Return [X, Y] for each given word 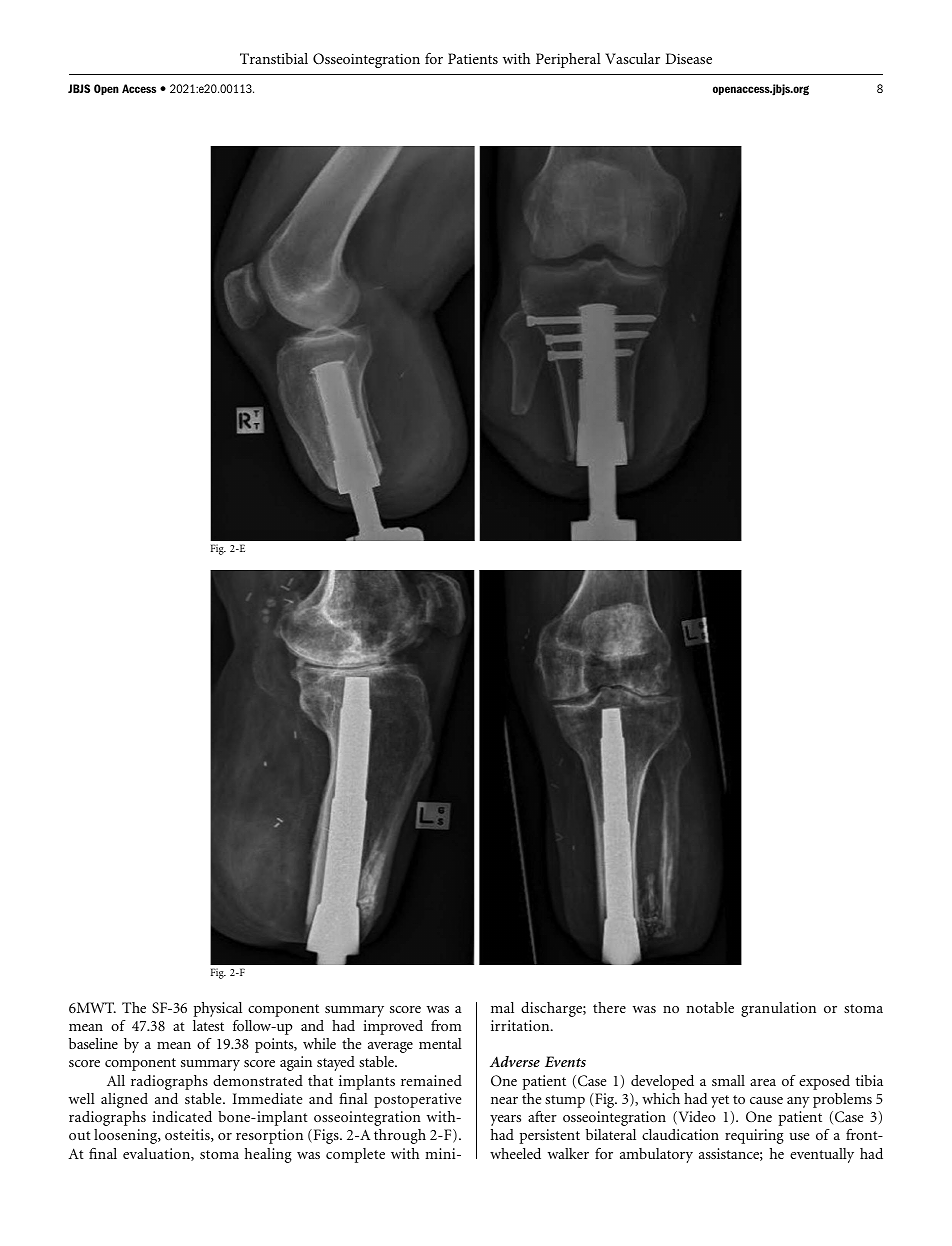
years [505, 1120]
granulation [778, 1009]
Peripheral [568, 60]
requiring [754, 1136]
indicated [182, 1116]
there [609, 1007]
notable [710, 1007]
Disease [688, 58]
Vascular [632, 58]
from [446, 1025]
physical [218, 1009]
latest [208, 1025]
